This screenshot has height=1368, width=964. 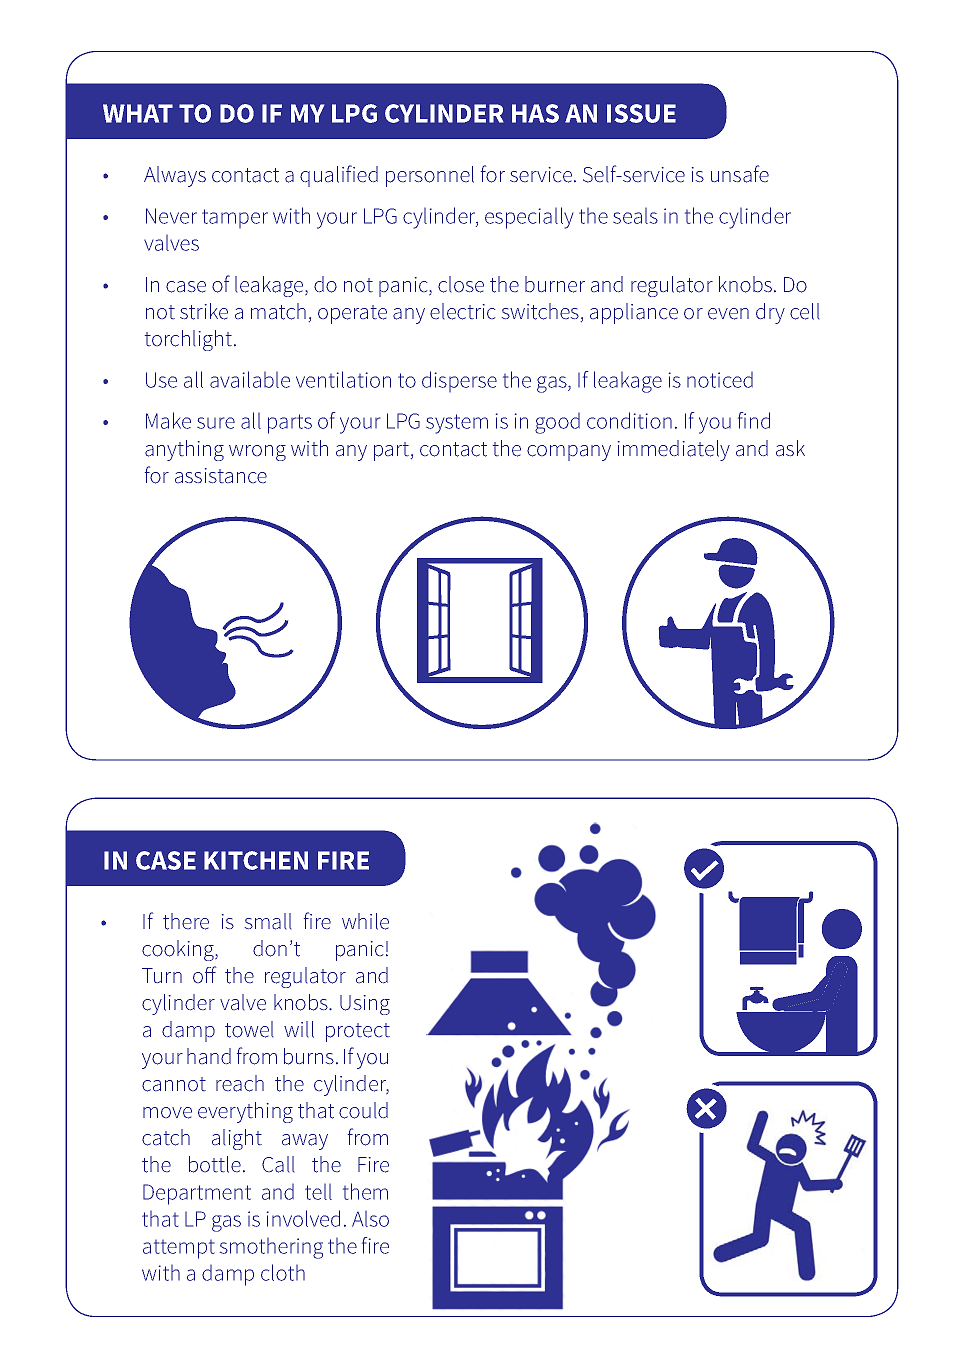 What do you see at coordinates (178, 1249) in the screenshot?
I see `attempt` at bounding box center [178, 1249].
